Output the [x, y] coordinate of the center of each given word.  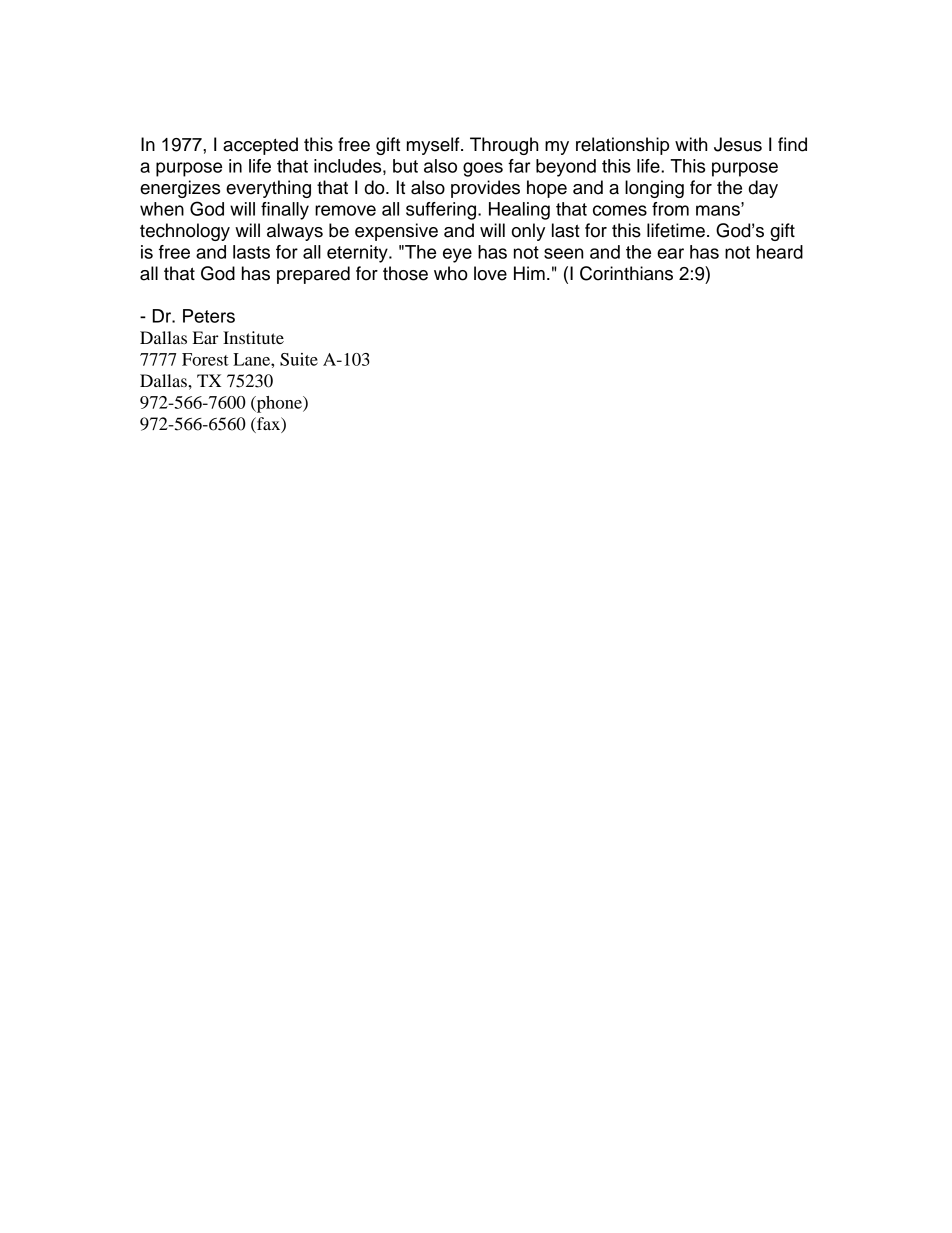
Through [504, 146]
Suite [299, 359]
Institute [253, 337]
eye [457, 255]
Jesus [738, 144]
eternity [358, 254]
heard [780, 252]
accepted [260, 146]
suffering [442, 211]
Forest [205, 359]
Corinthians [626, 273]
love [490, 273]
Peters [209, 316]
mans [719, 209]
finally [285, 211]
